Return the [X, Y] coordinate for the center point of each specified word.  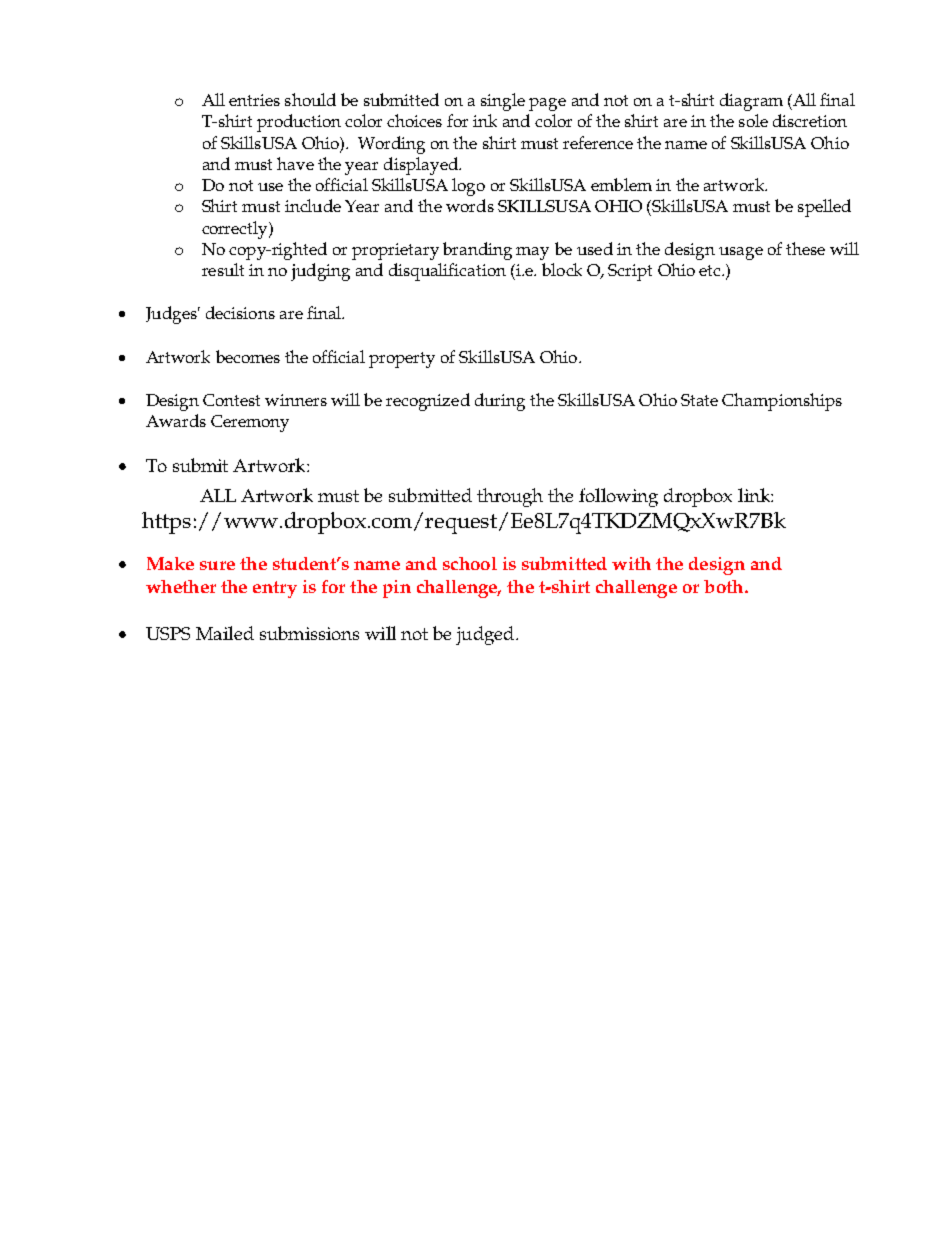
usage [741, 253]
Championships [782, 402]
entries [254, 100]
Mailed [225, 633]
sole [753, 120]
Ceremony [250, 423]
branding [477, 251]
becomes [248, 356]
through [510, 497]
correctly [236, 230]
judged [486, 635]
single [503, 102]
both [723, 586]
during [500, 402]
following [618, 497]
